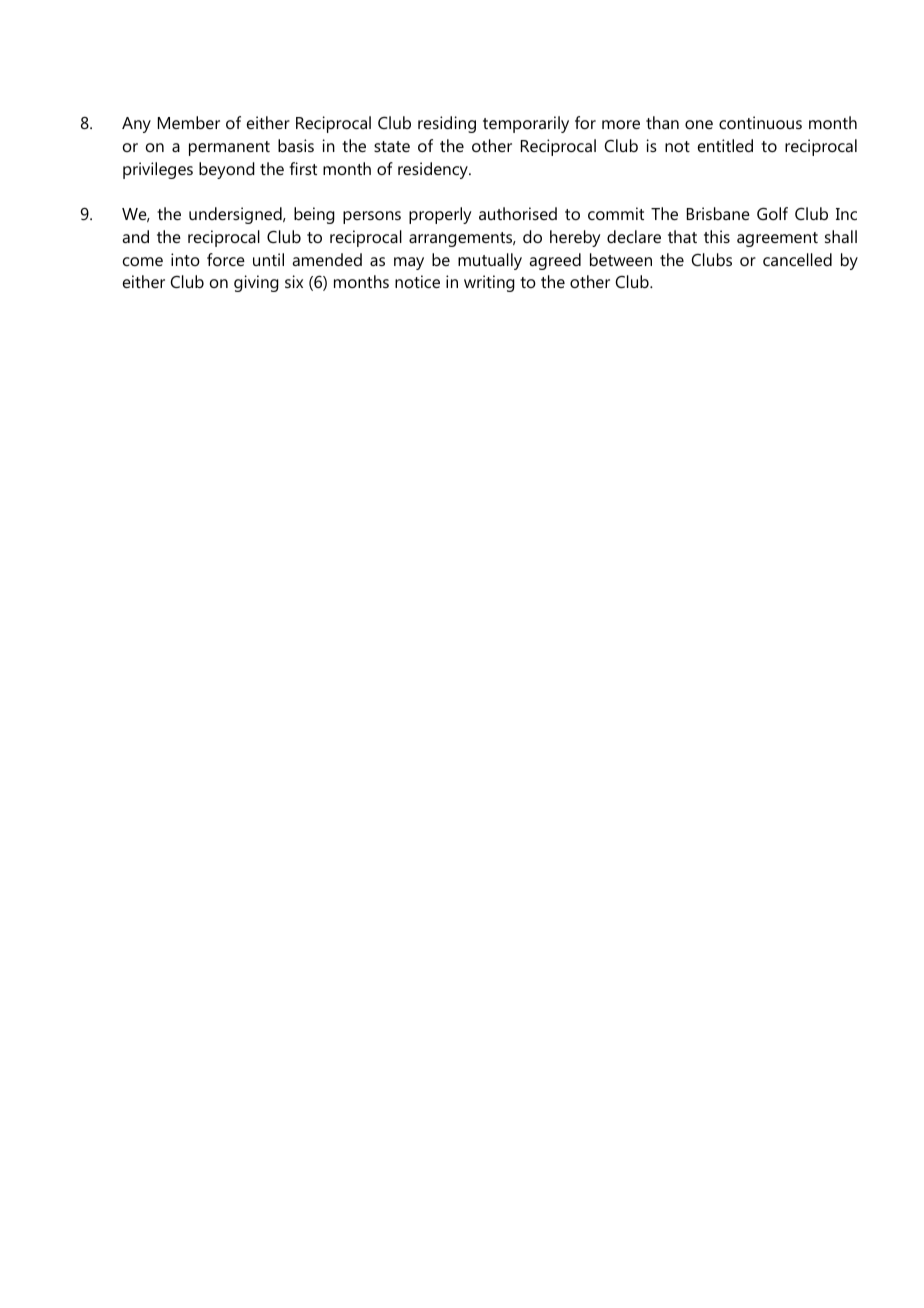  What do you see at coordinates (489, 283) in the screenshot?
I see `writing` at bounding box center [489, 283].
